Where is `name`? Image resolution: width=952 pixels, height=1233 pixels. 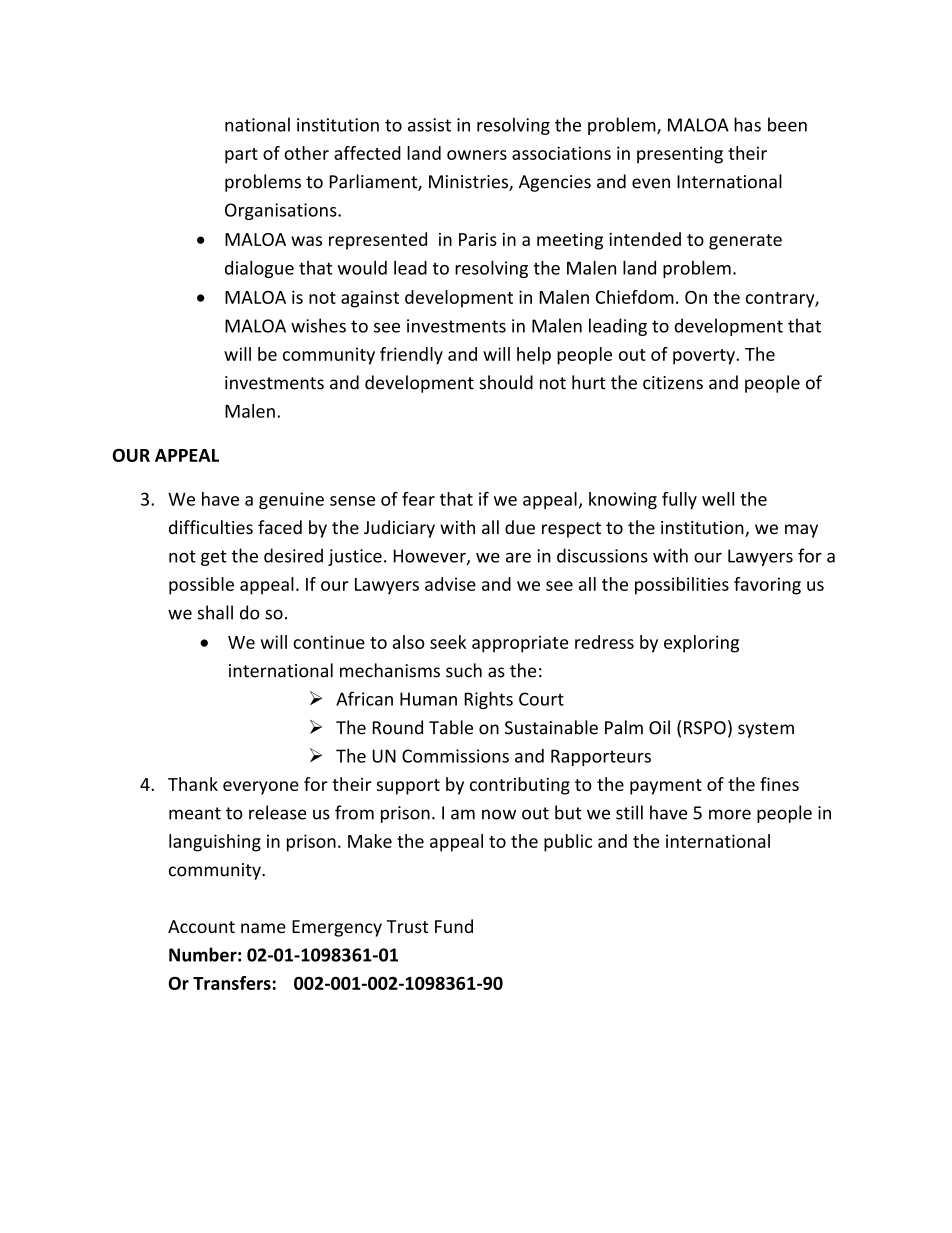 name is located at coordinates (263, 928).
